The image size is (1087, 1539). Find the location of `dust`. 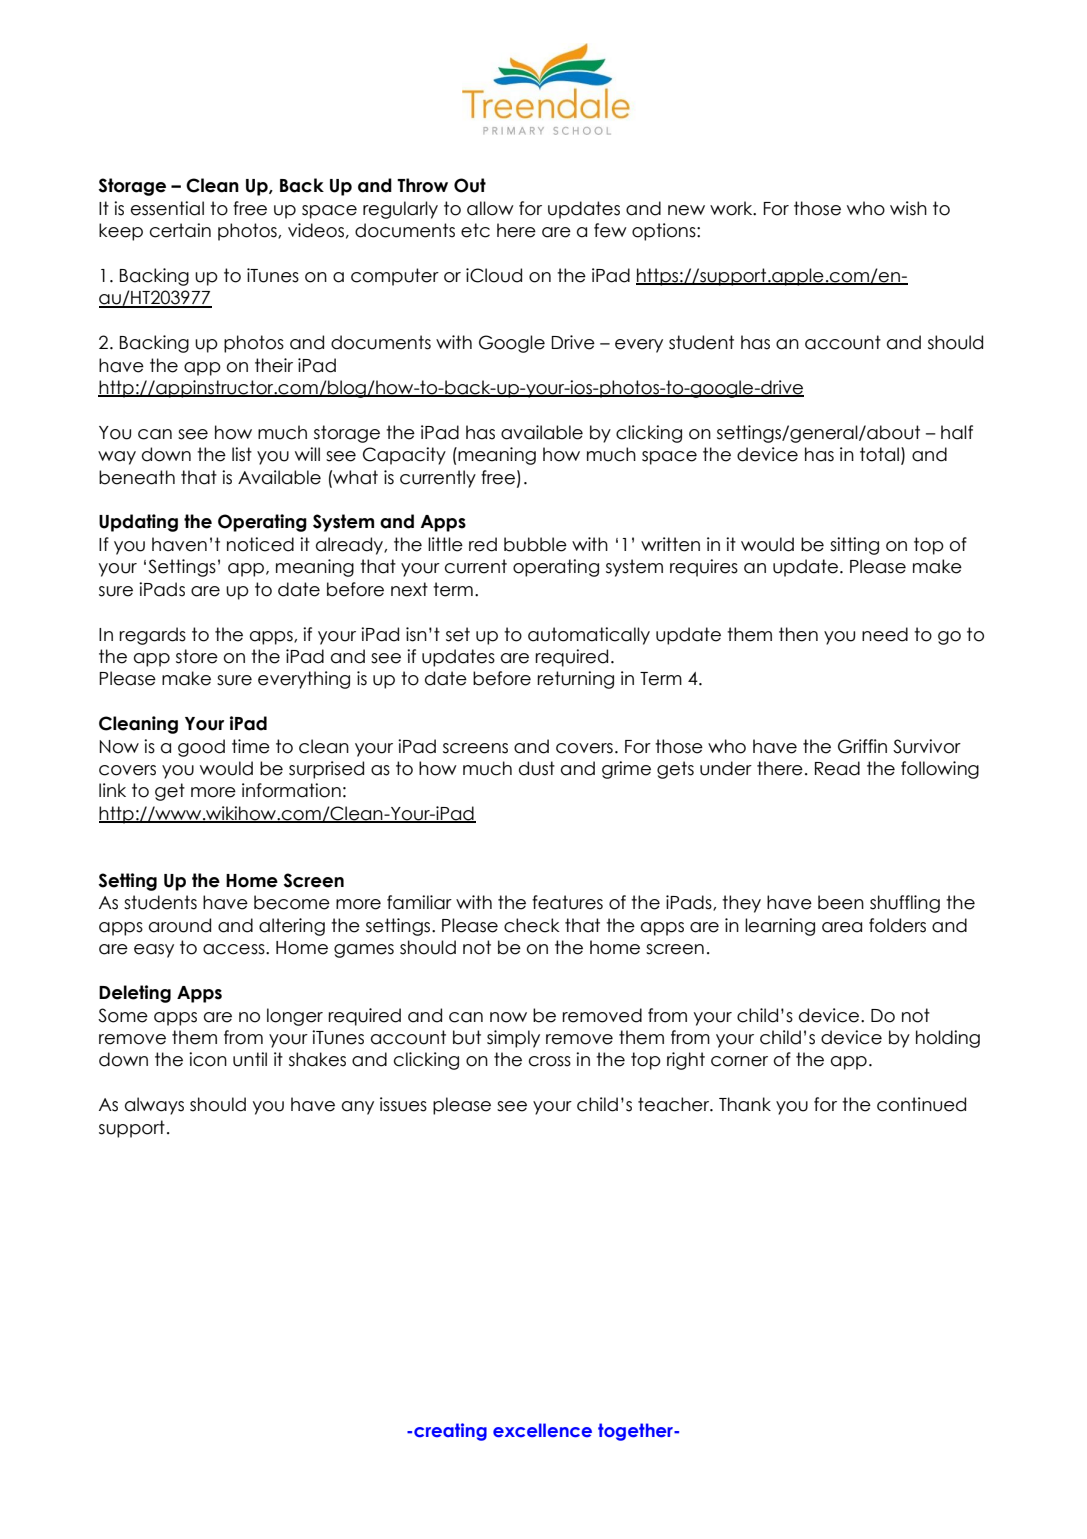

dust is located at coordinates (537, 768).
